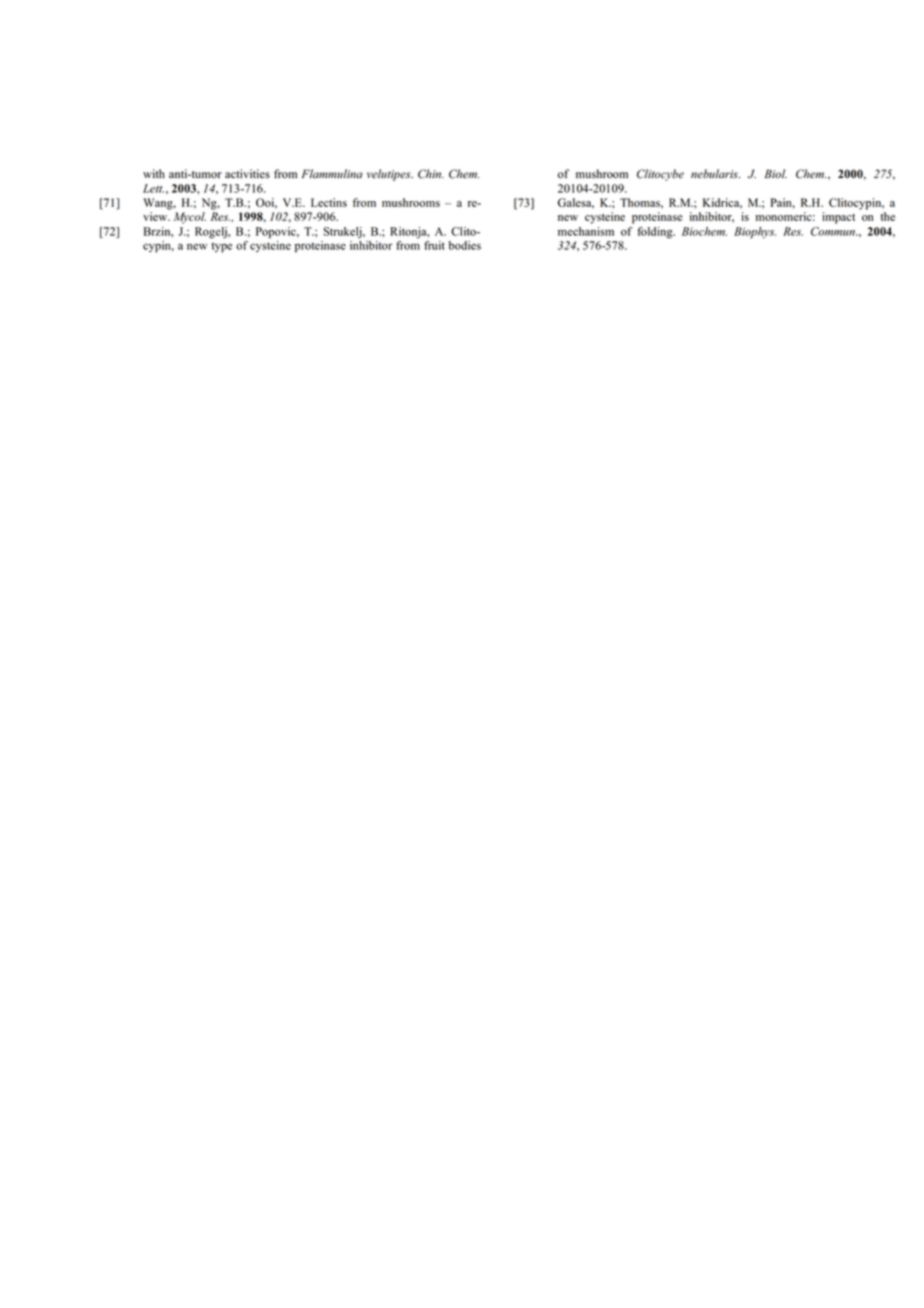 This screenshot has height=1308, width=924. What do you see at coordinates (222, 247) in the screenshot?
I see `type` at bounding box center [222, 247].
